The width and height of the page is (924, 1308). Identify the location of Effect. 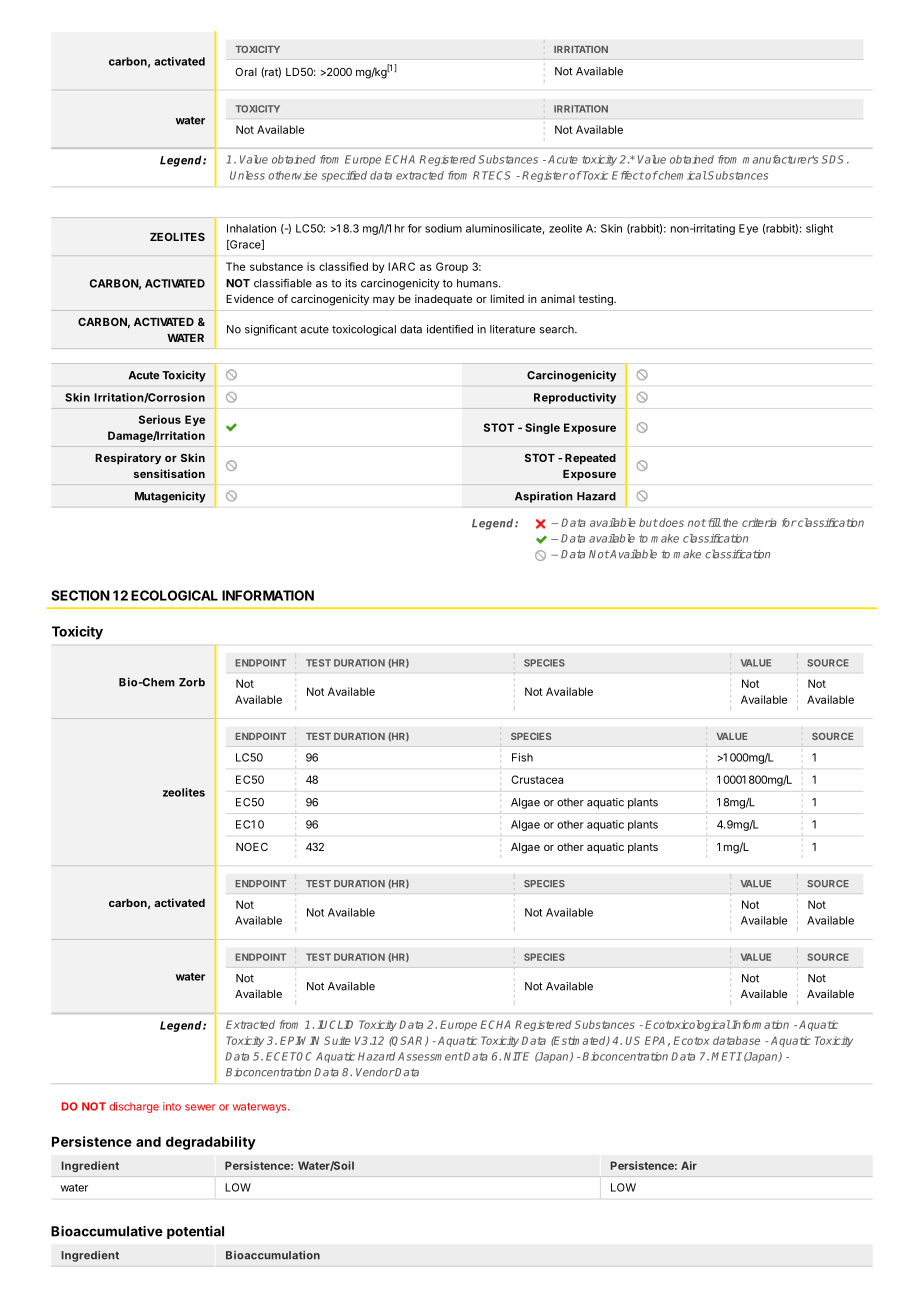
(628, 175).
